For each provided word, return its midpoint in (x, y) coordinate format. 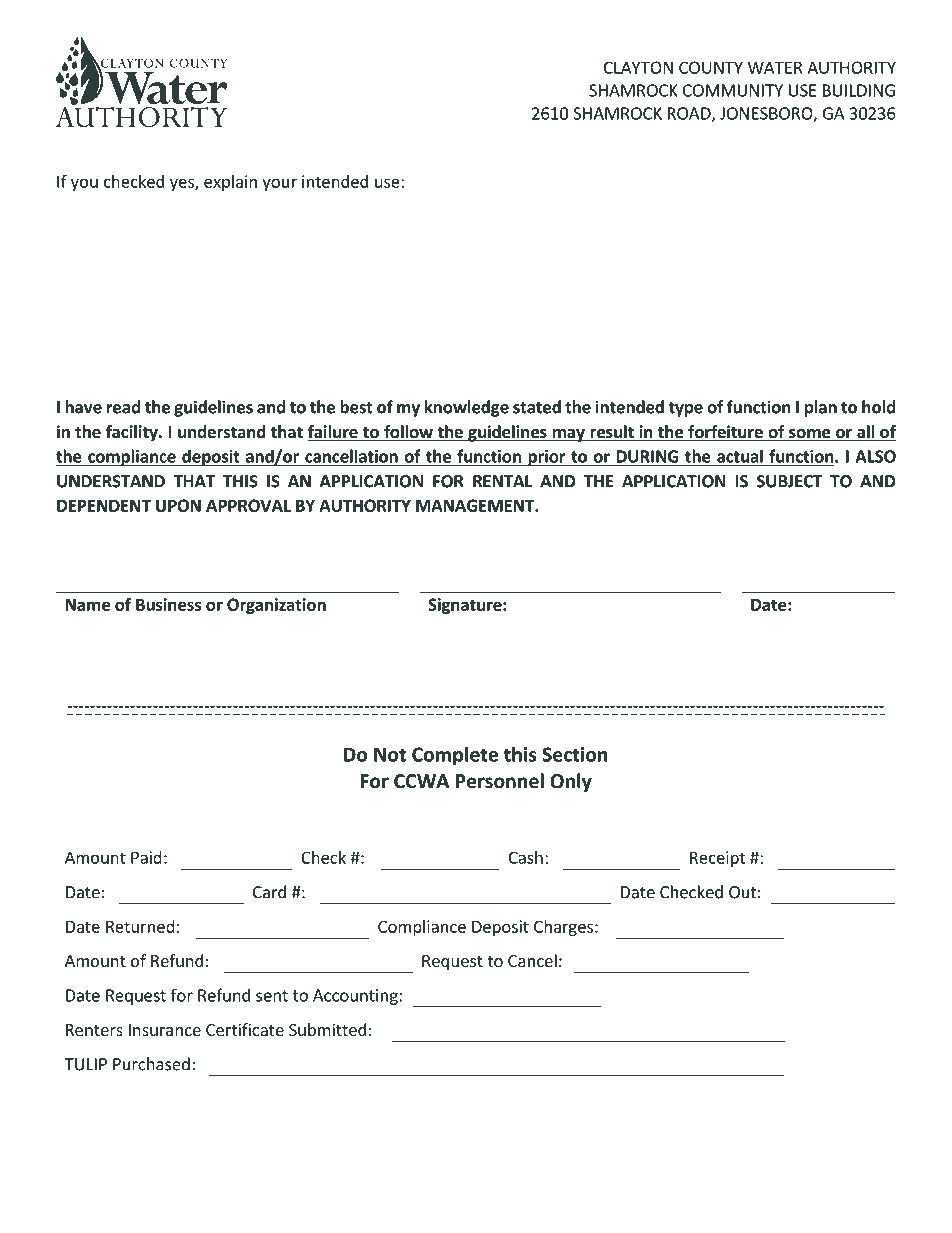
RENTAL (502, 481)
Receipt (717, 859)
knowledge (467, 408)
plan (821, 408)
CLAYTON (638, 67)
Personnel (500, 781)
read (123, 407)
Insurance (165, 1030)
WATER (775, 67)
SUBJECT (790, 481)
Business (169, 604)
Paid (146, 857)
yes (183, 184)
